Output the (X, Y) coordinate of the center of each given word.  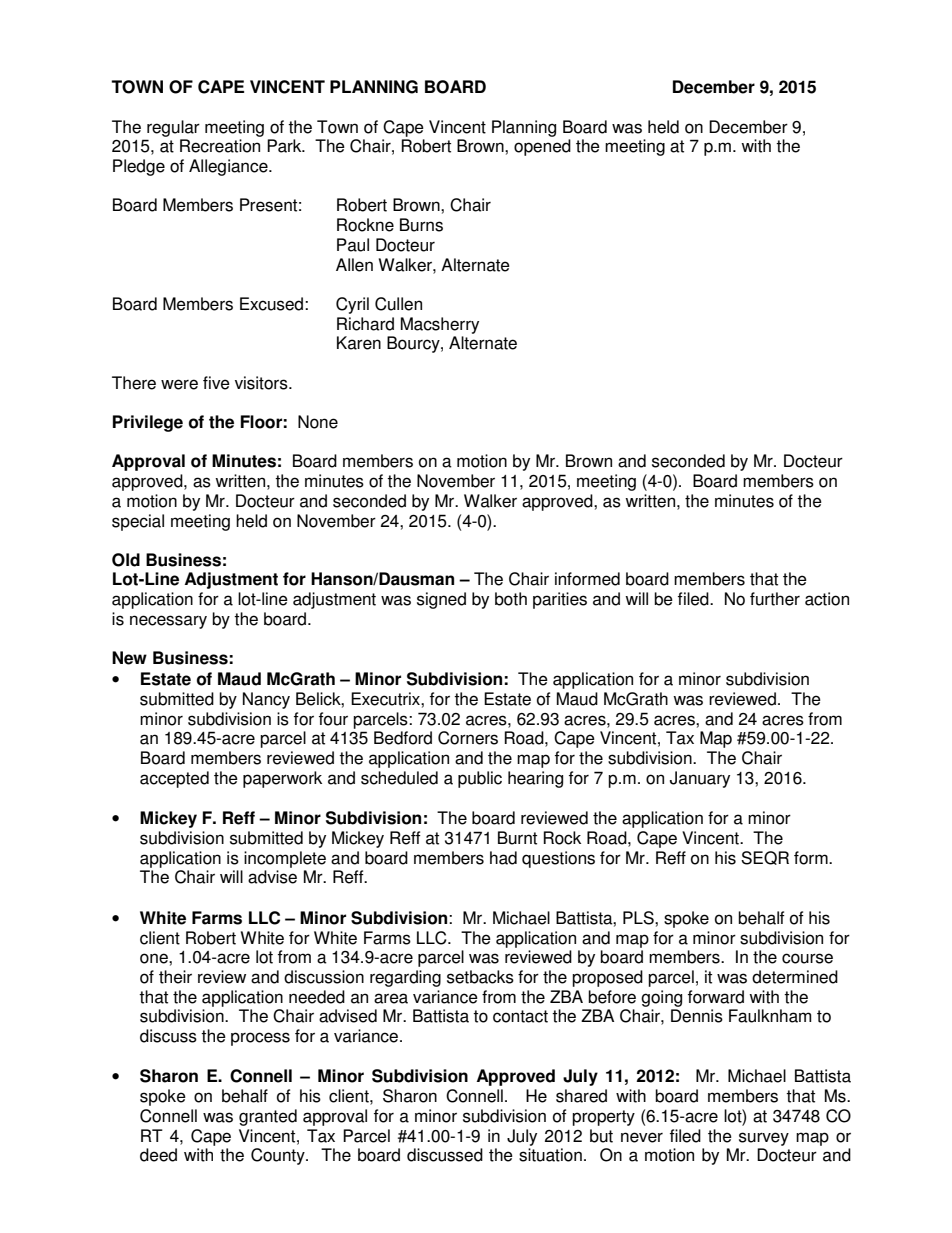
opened (542, 147)
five (216, 383)
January (700, 779)
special (138, 522)
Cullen (398, 304)
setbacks (480, 977)
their (175, 977)
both (511, 599)
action (827, 599)
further (775, 599)
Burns (421, 225)
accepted (174, 779)
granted (268, 1117)
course (807, 958)
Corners (468, 738)
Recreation (220, 146)
